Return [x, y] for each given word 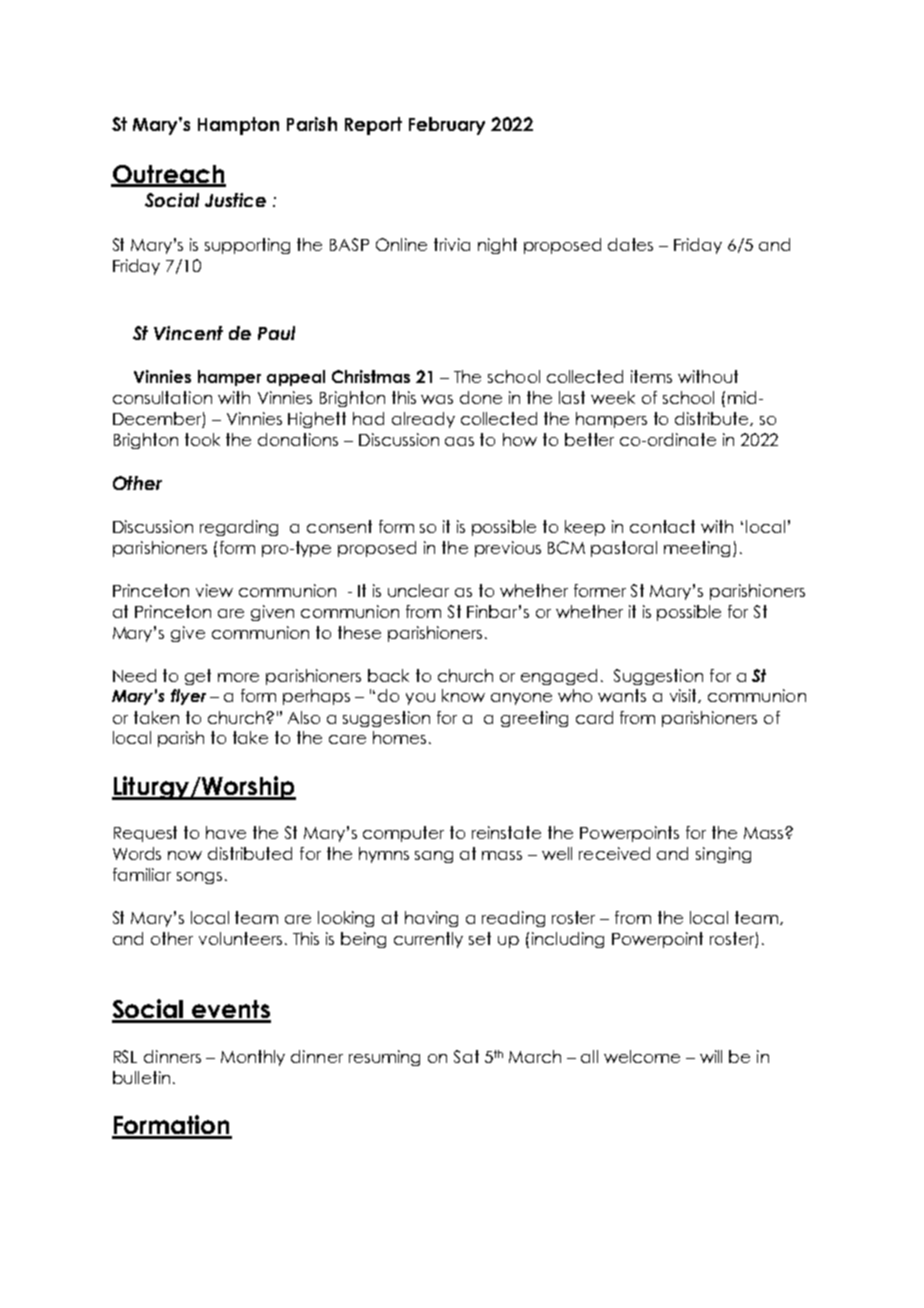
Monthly [253, 1058]
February [447, 126]
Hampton [238, 126]
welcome [642, 1056]
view [214, 590]
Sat [466, 1056]
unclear [418, 590]
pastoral [624, 549]
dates [630, 244]
